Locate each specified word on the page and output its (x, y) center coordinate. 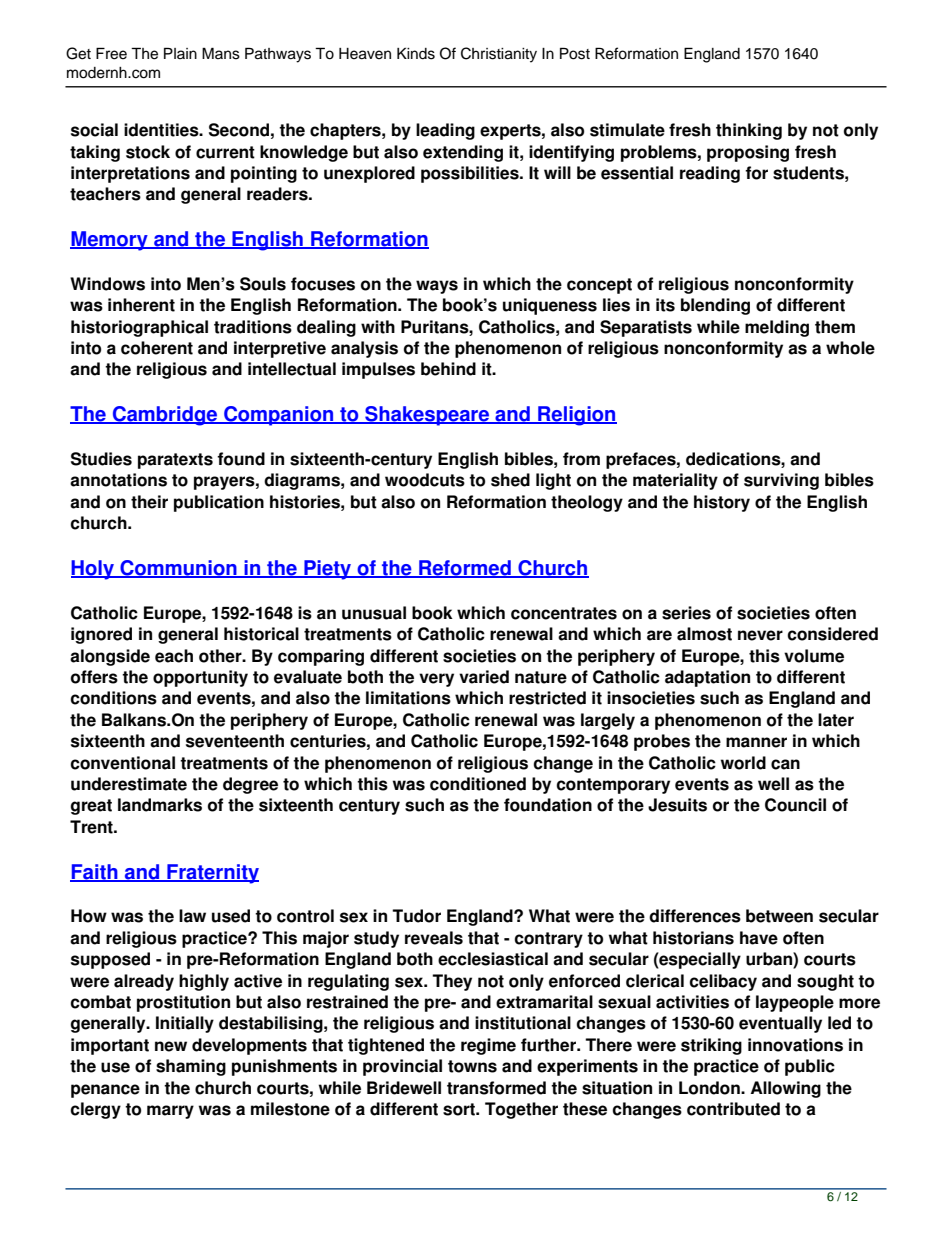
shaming (191, 1067)
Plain (180, 53)
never (760, 635)
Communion (178, 569)
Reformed (465, 569)
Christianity (499, 55)
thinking (749, 131)
